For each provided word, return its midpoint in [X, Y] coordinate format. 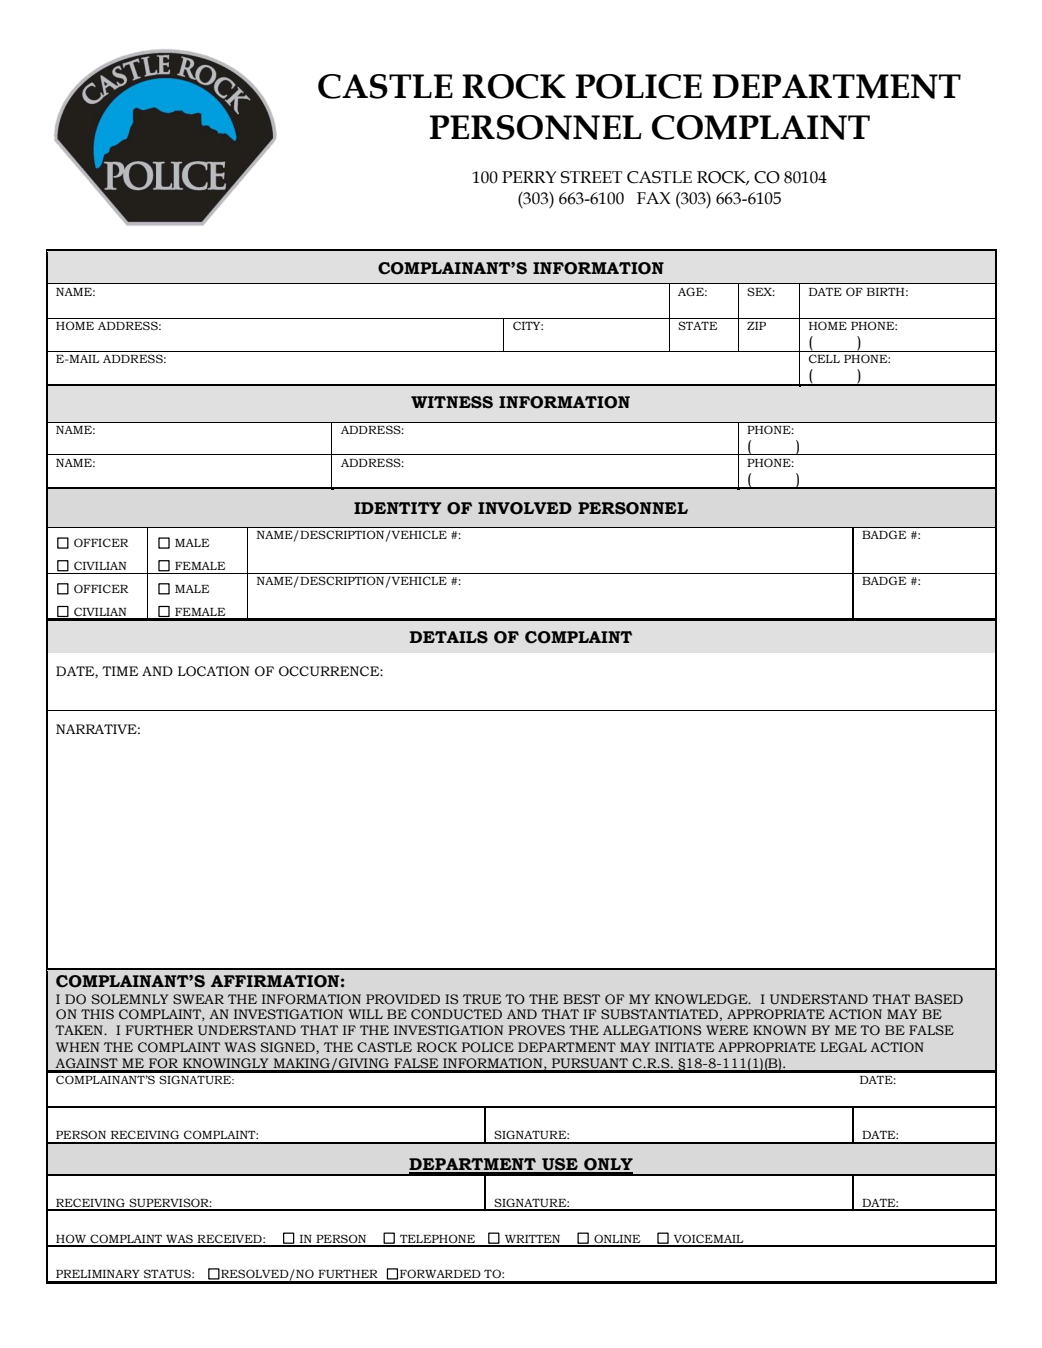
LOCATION [213, 671]
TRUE [482, 999]
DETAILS [449, 637]
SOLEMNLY [130, 999]
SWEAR [198, 999]
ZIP [756, 326]
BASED [939, 999]
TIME [120, 671]
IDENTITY [398, 508]
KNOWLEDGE [702, 999]
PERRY [529, 177]
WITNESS [452, 402]
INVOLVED [525, 508]
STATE [697, 325]
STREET [591, 177]
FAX [654, 198]
